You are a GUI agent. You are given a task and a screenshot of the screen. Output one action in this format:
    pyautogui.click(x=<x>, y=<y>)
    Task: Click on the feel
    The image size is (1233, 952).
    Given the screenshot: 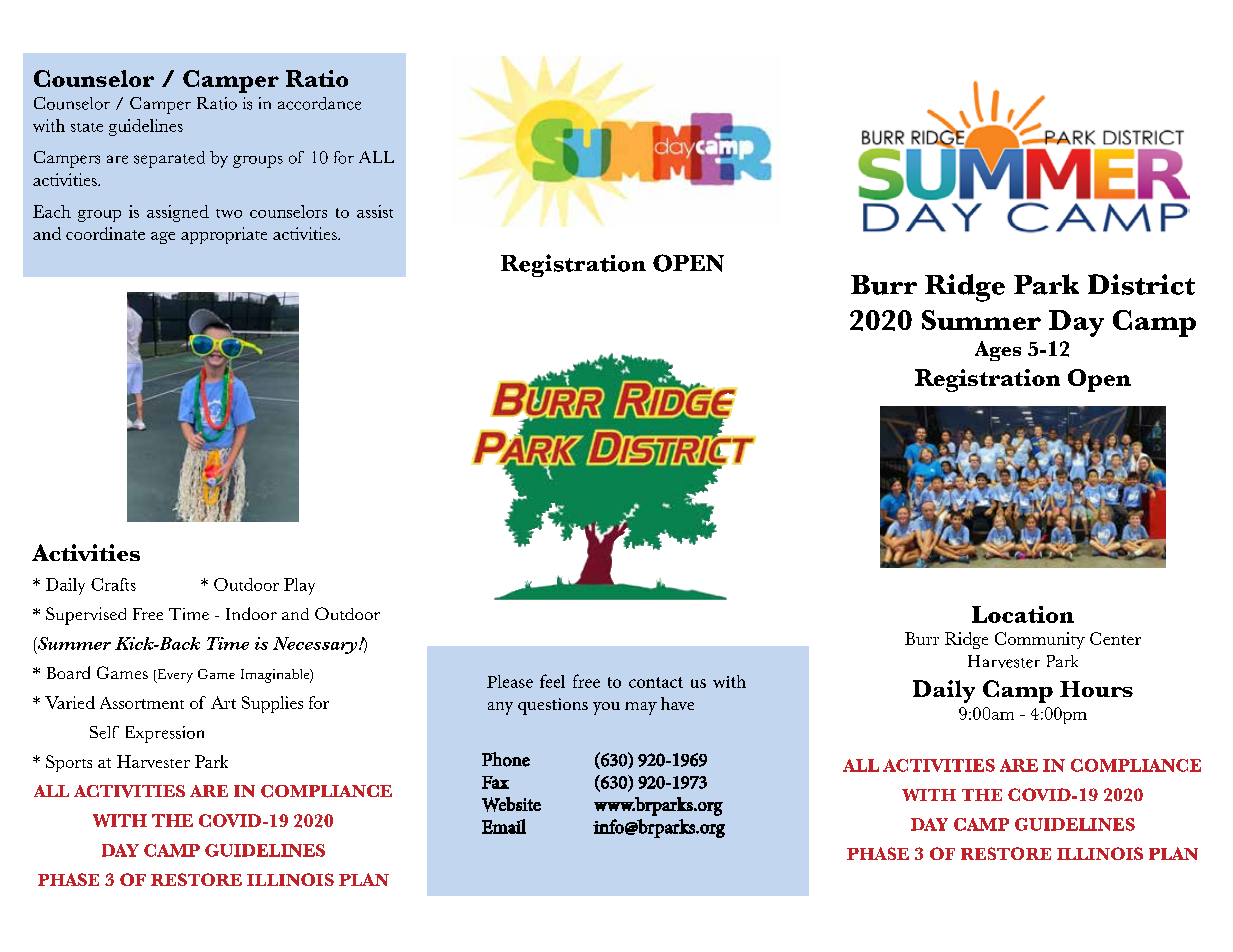 What is the action you would take?
    pyautogui.click(x=552, y=681)
